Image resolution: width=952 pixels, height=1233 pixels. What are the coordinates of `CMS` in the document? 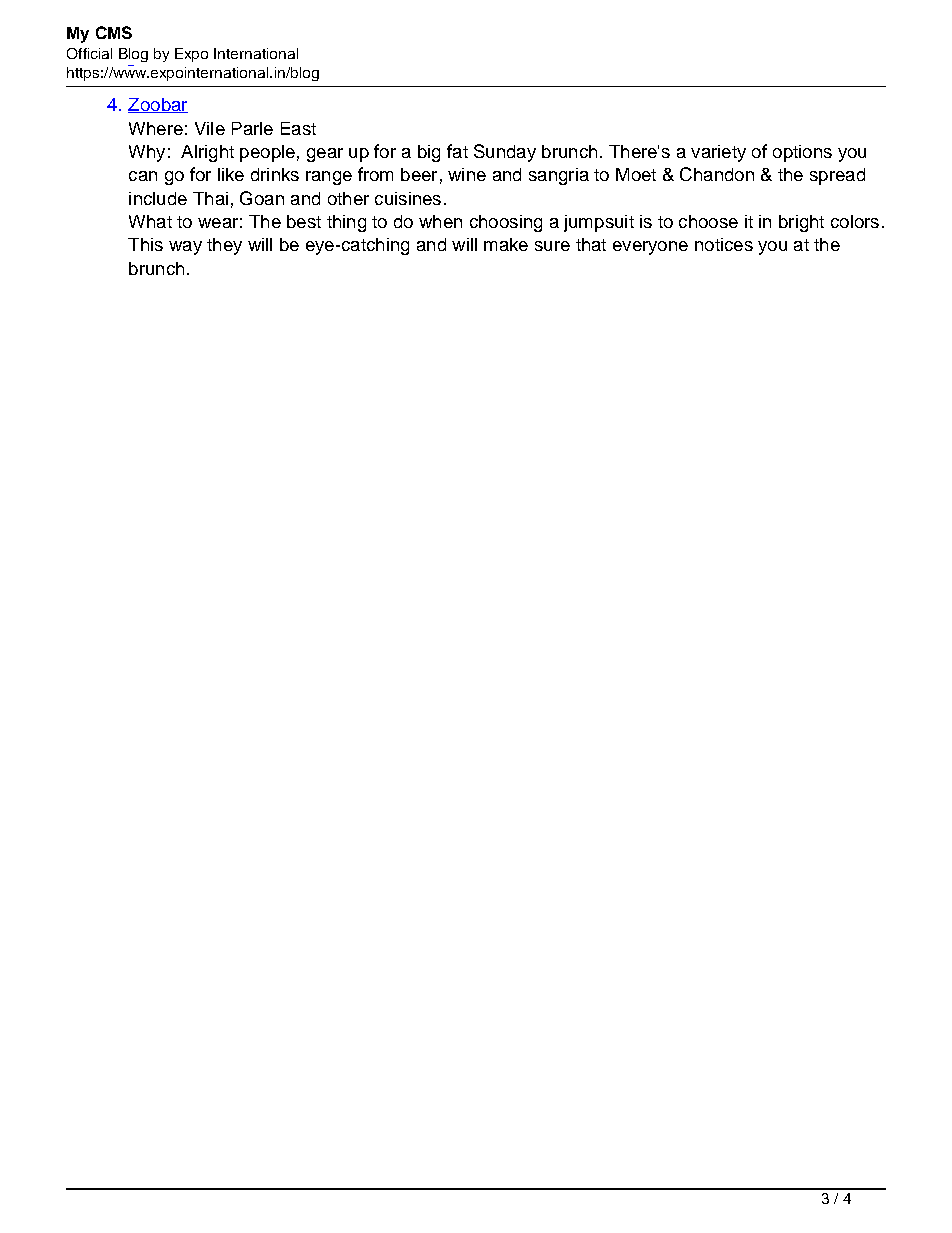 It's located at (114, 32).
